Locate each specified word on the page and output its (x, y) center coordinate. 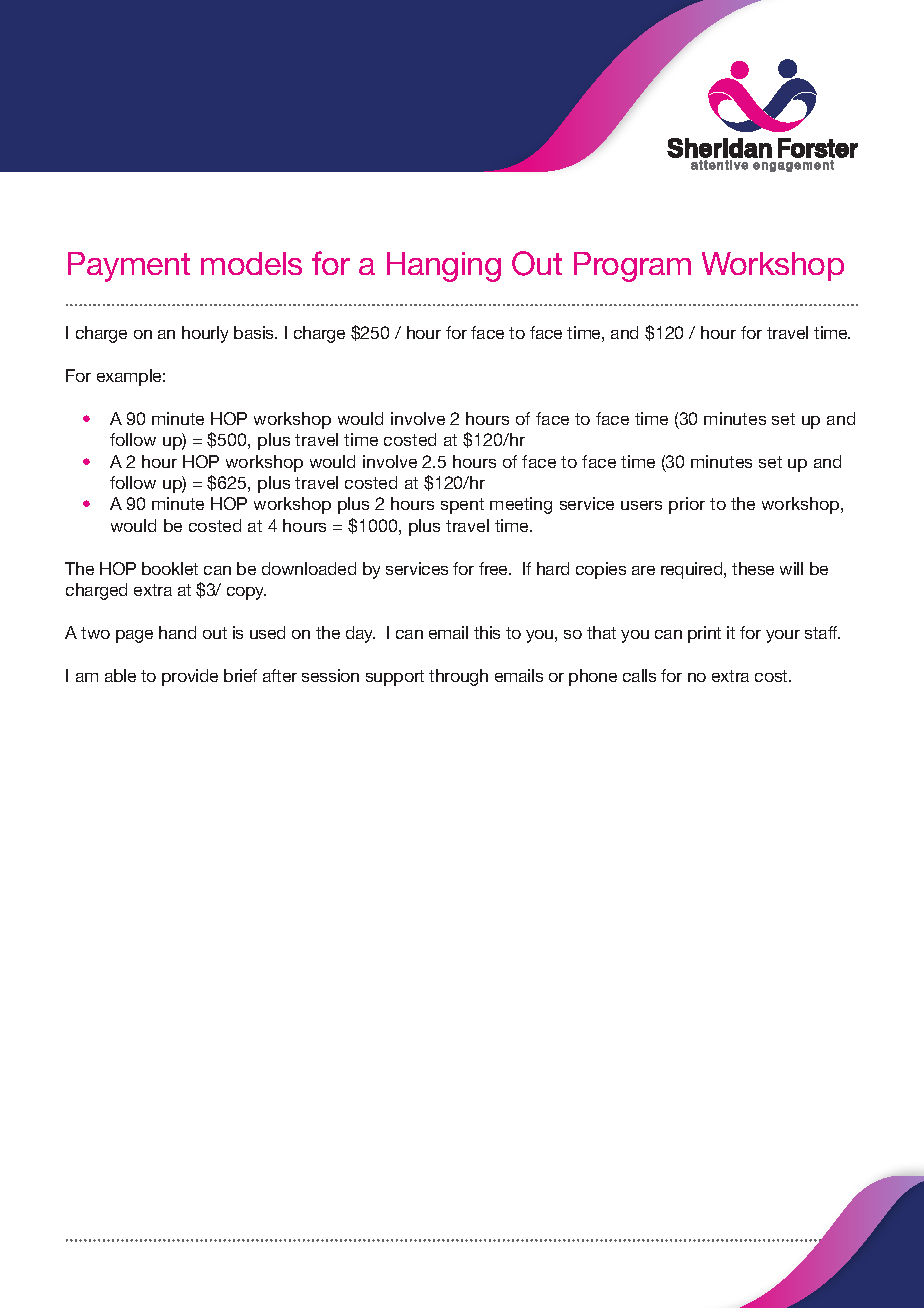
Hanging (444, 267)
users (641, 505)
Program (632, 267)
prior (687, 505)
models (251, 263)
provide (190, 677)
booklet (170, 568)
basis (255, 332)
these (753, 568)
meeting (521, 505)
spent (462, 506)
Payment (129, 267)
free (494, 568)
